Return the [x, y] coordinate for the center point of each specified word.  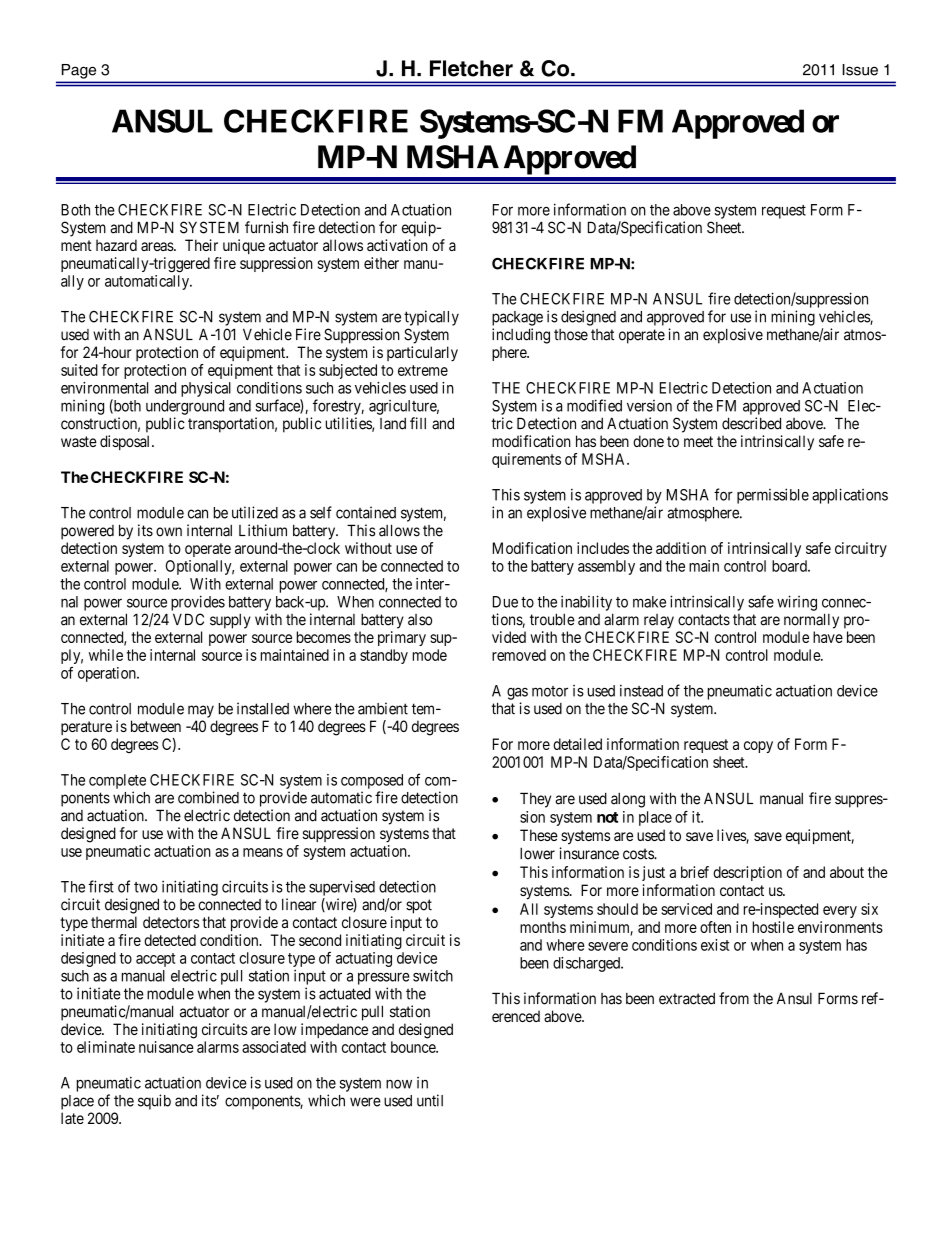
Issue [860, 70]
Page [79, 71]
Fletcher [471, 68]
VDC [188, 619]
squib [154, 1102]
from [734, 998]
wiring [797, 603]
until [430, 1100]
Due [505, 602]
